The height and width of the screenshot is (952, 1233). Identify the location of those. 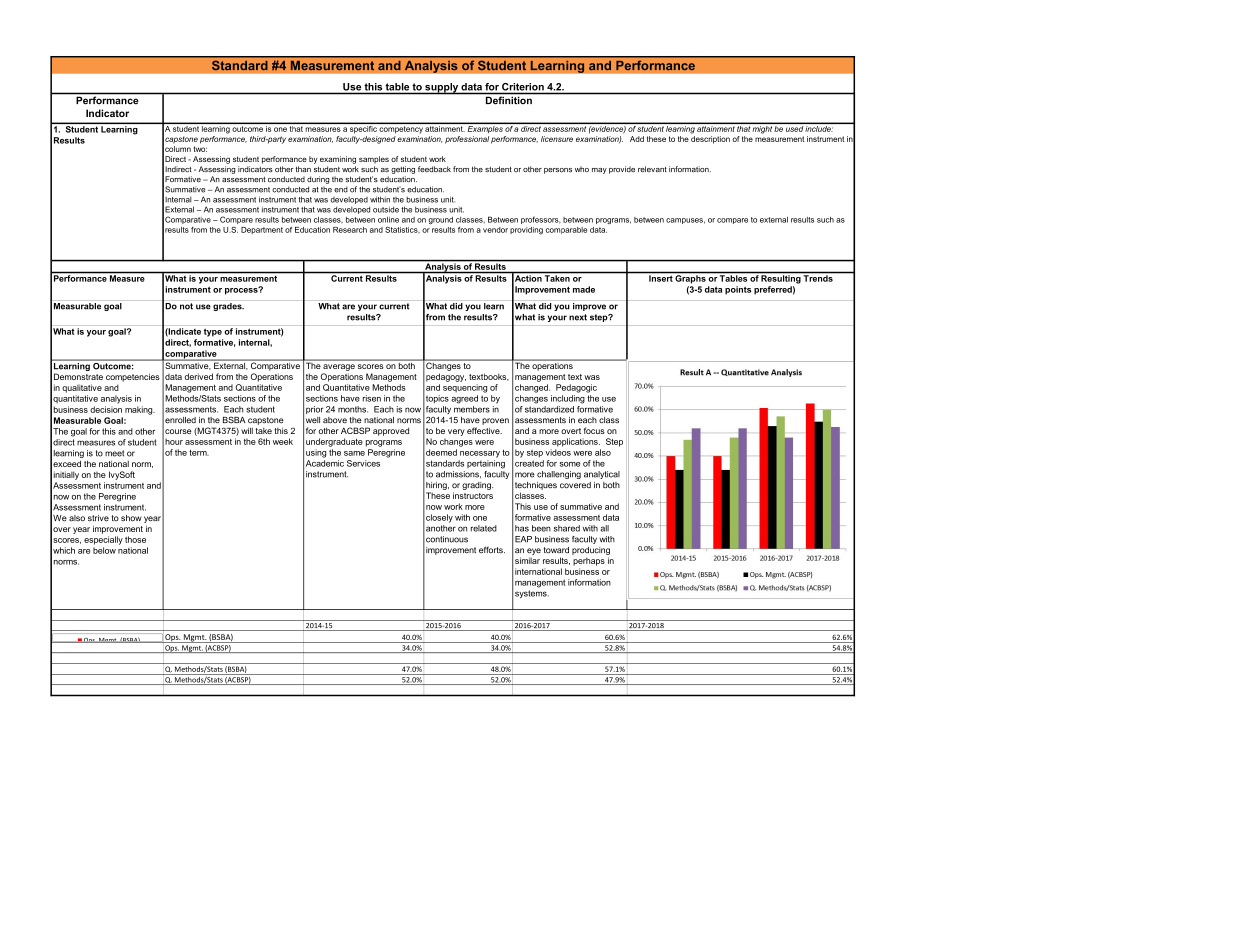
(135, 539).
